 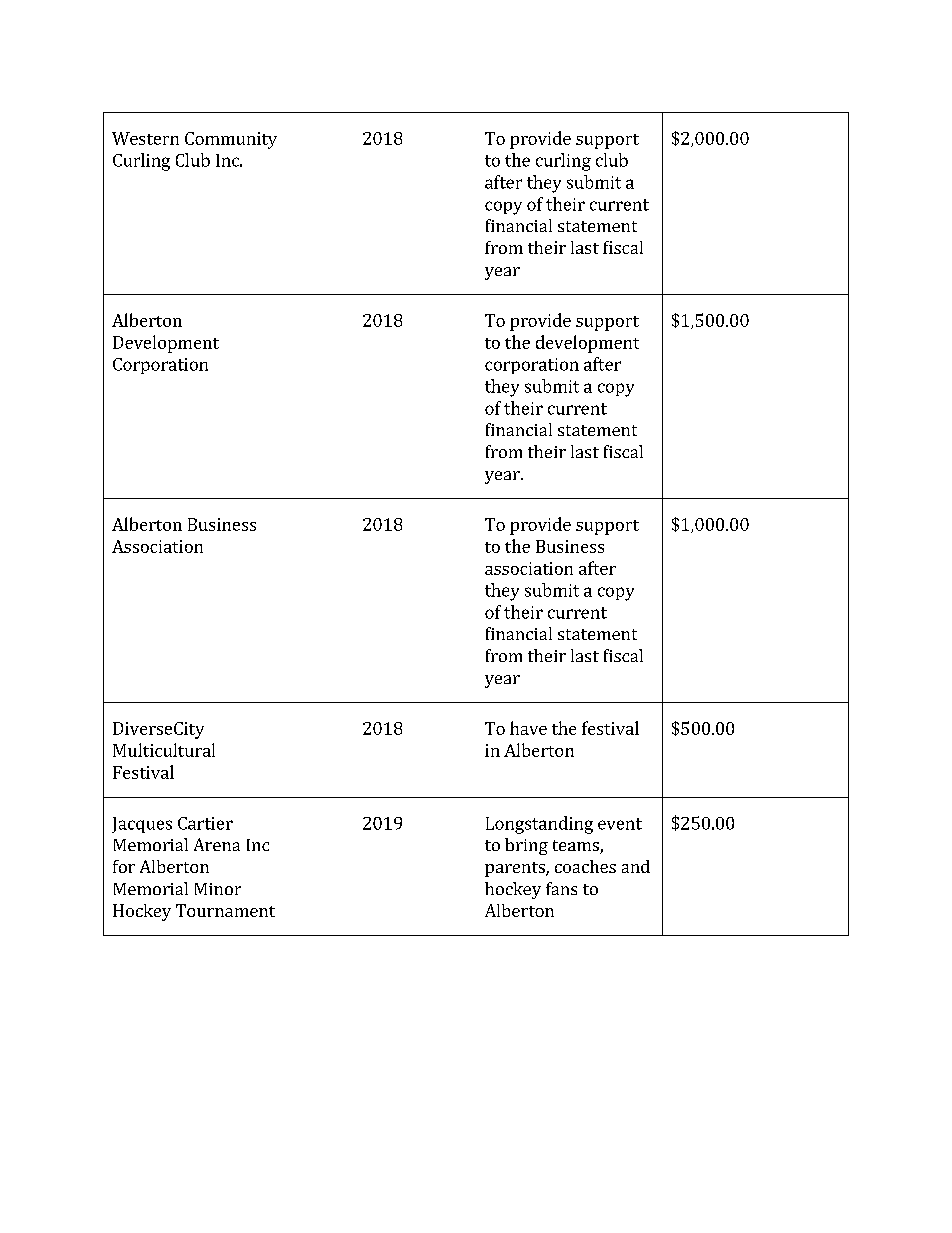 I want to click on Jacques, so click(x=142, y=825).
